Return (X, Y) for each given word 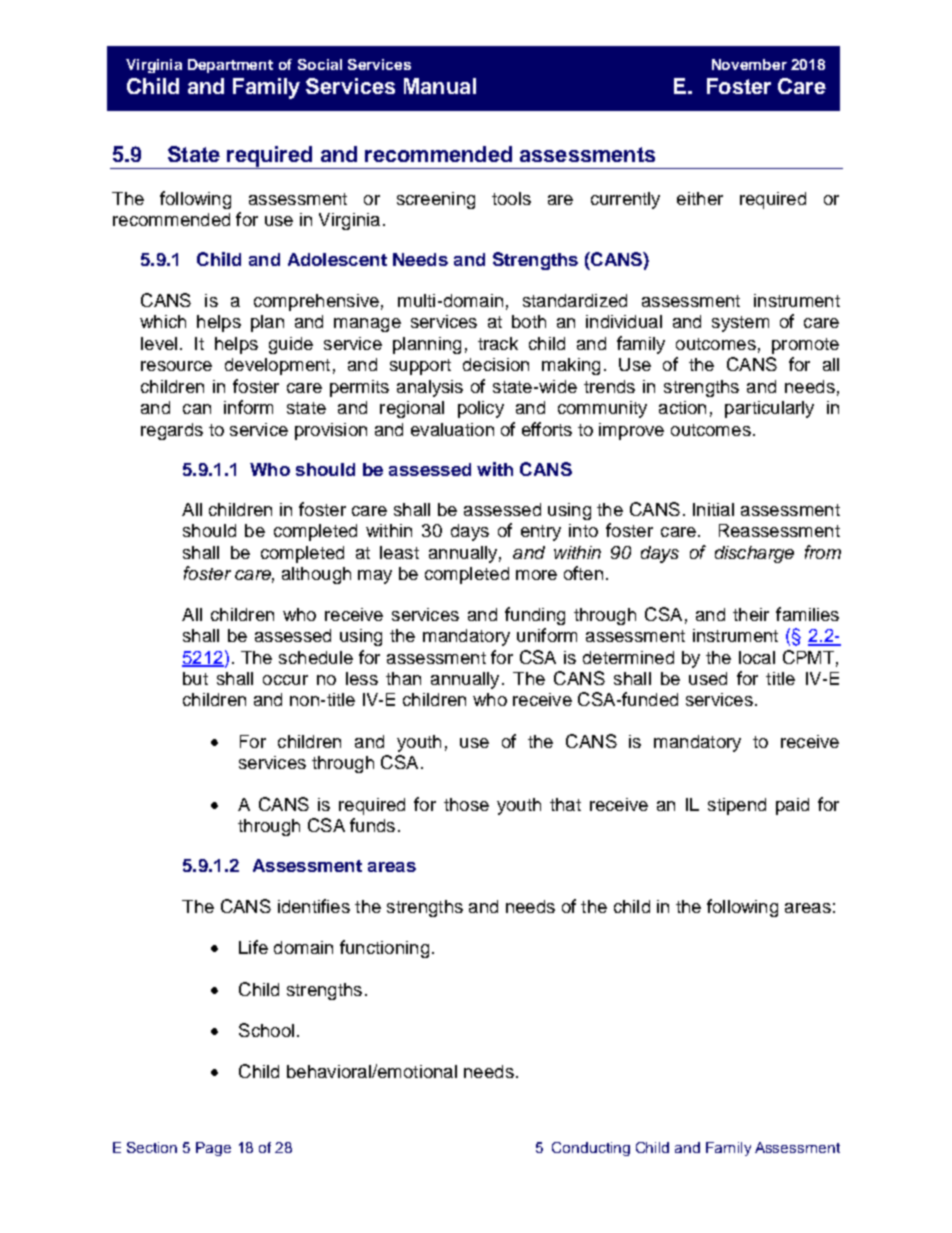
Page (213, 1149)
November (749, 64)
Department (230, 66)
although (316, 575)
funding (535, 616)
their (751, 614)
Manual (440, 86)
